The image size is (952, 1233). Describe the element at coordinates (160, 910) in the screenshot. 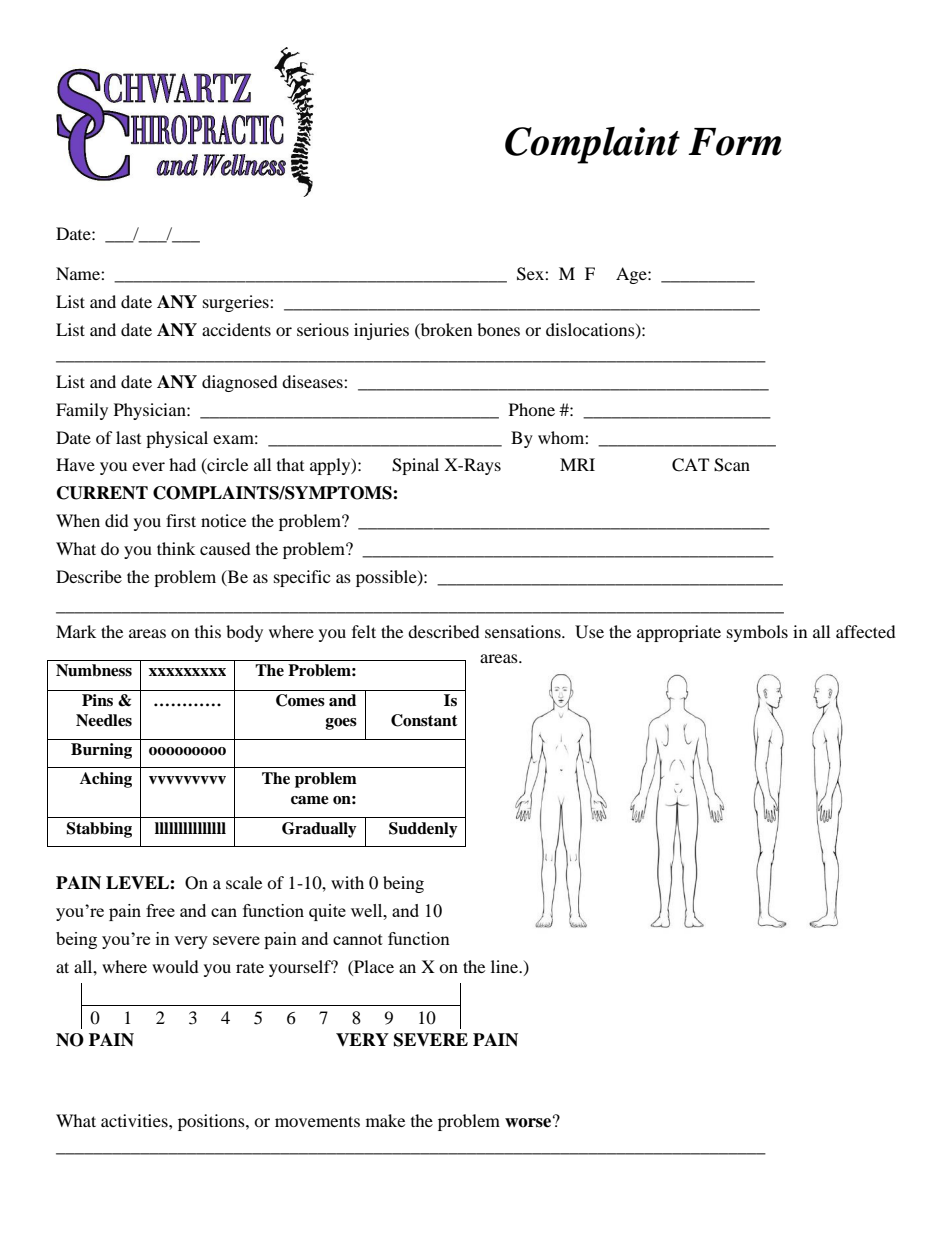

I see `free` at that location.
